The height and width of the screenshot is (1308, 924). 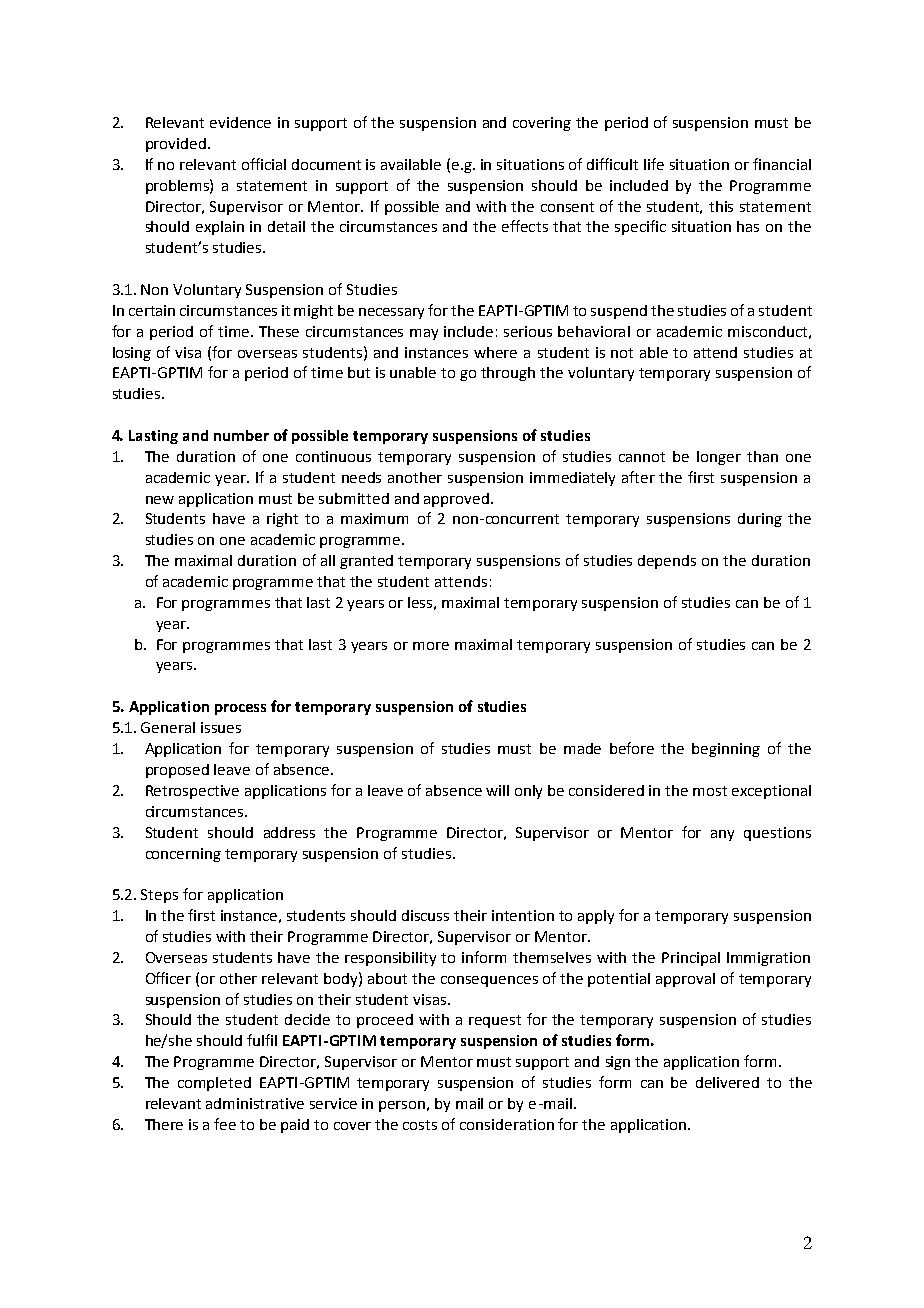 What do you see at coordinates (431, 646) in the screenshot?
I see `more` at bounding box center [431, 646].
